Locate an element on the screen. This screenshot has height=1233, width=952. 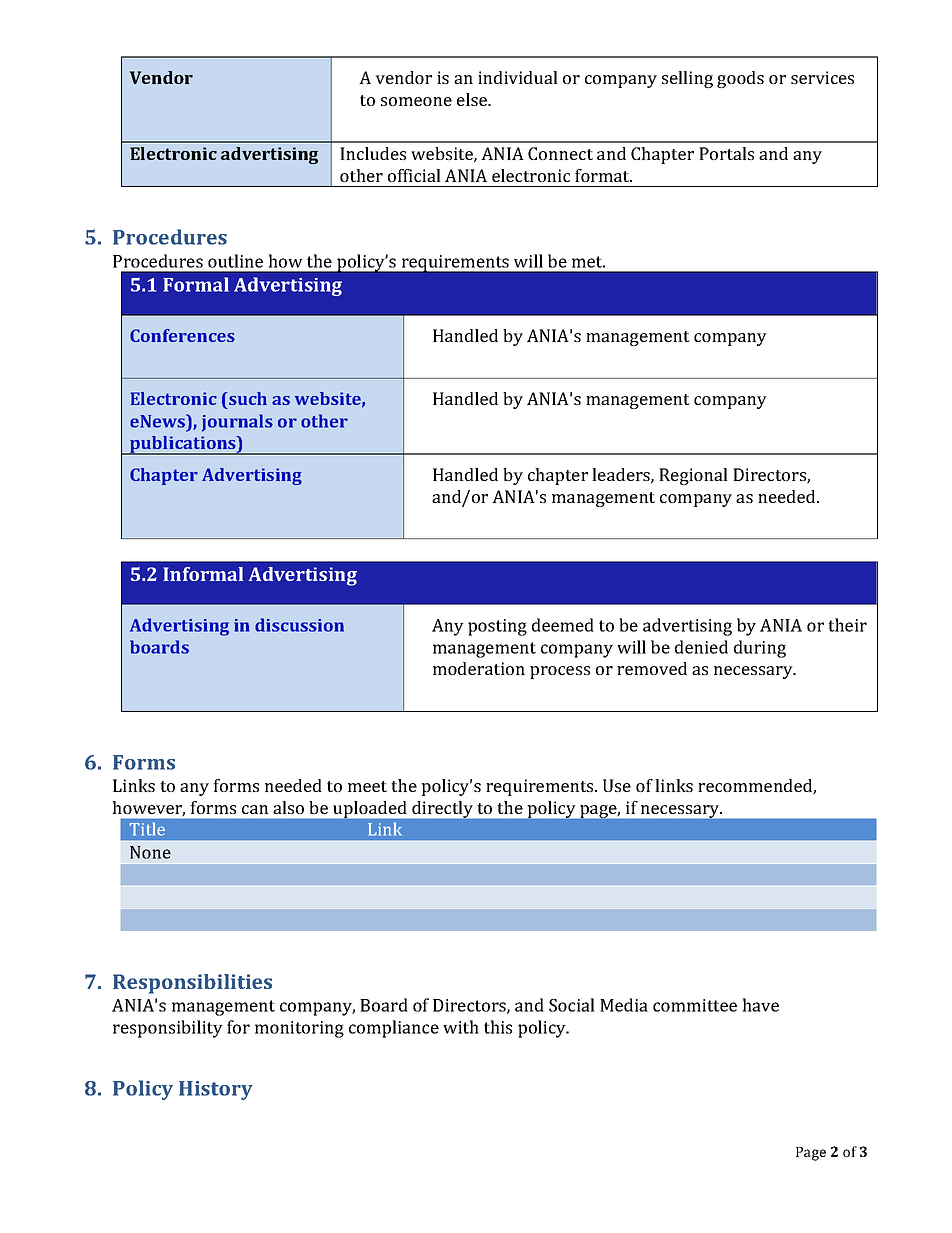
this is located at coordinates (498, 1027).
